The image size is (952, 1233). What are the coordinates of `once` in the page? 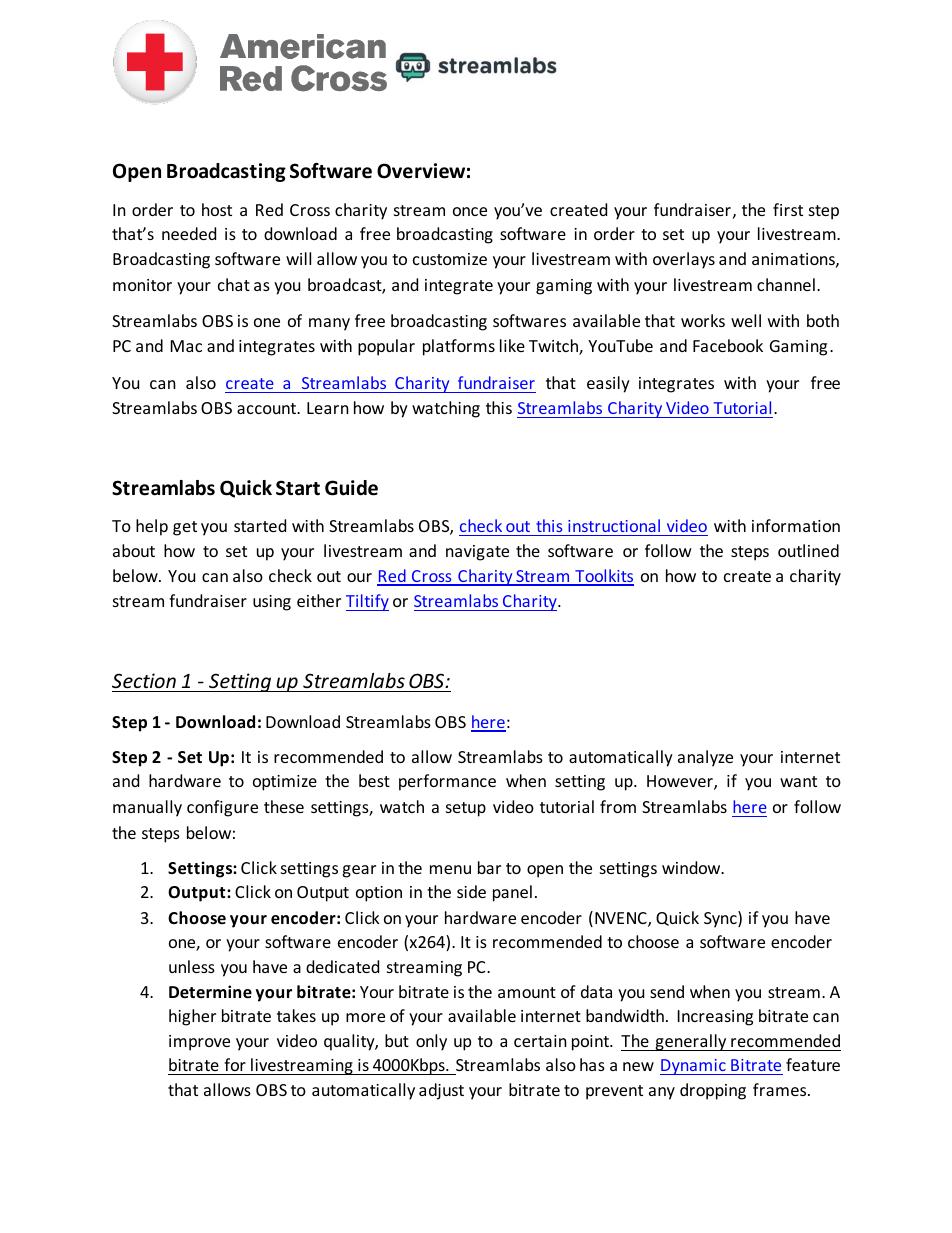 It's located at (470, 211).
